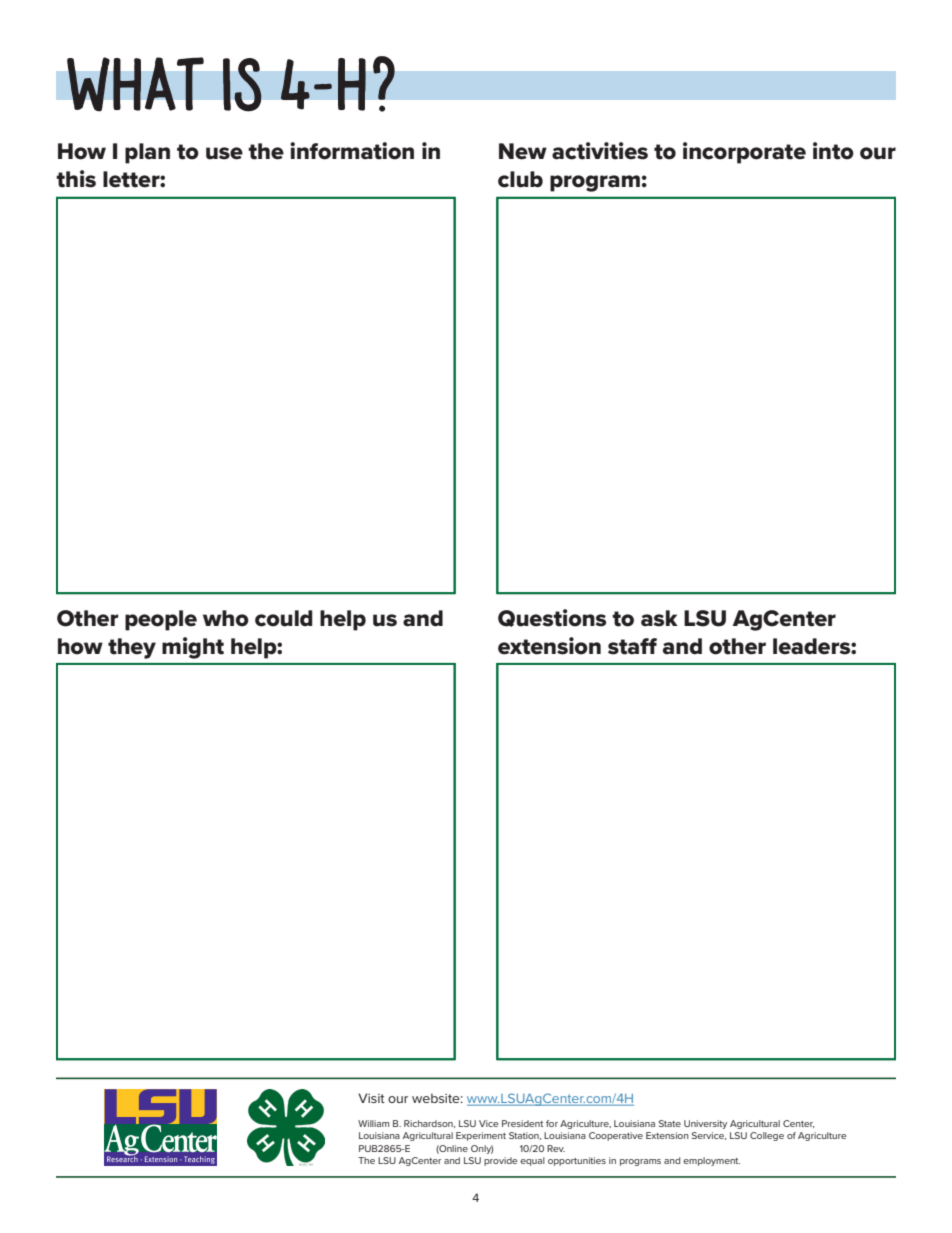 Image resolution: width=952 pixels, height=1233 pixels. I want to click on plan, so click(147, 153).
